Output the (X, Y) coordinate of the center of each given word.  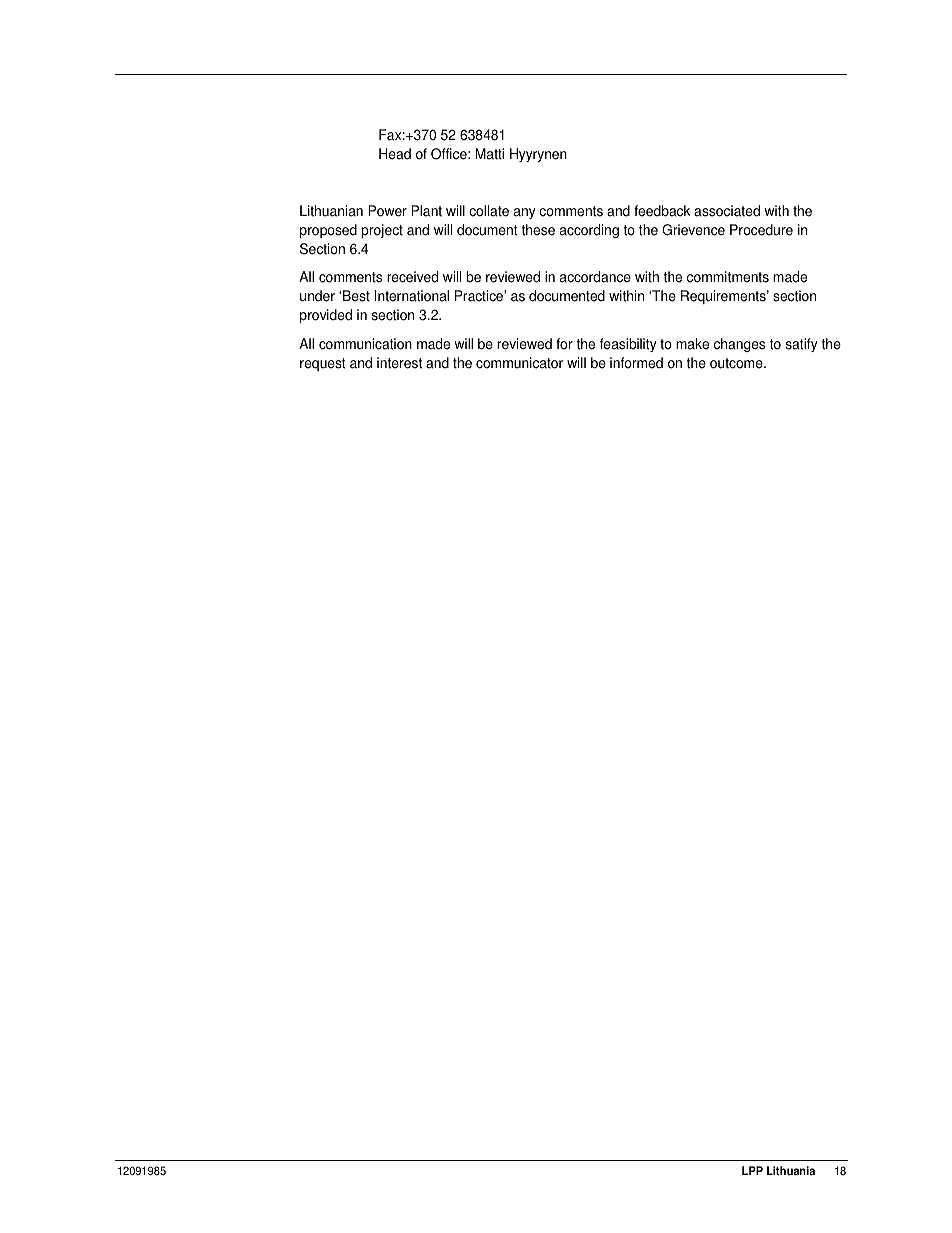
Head (395, 154)
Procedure (761, 230)
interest (399, 363)
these (538, 230)
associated (727, 211)
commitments (728, 277)
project (382, 231)
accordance (595, 277)
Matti (489, 154)
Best (356, 296)
